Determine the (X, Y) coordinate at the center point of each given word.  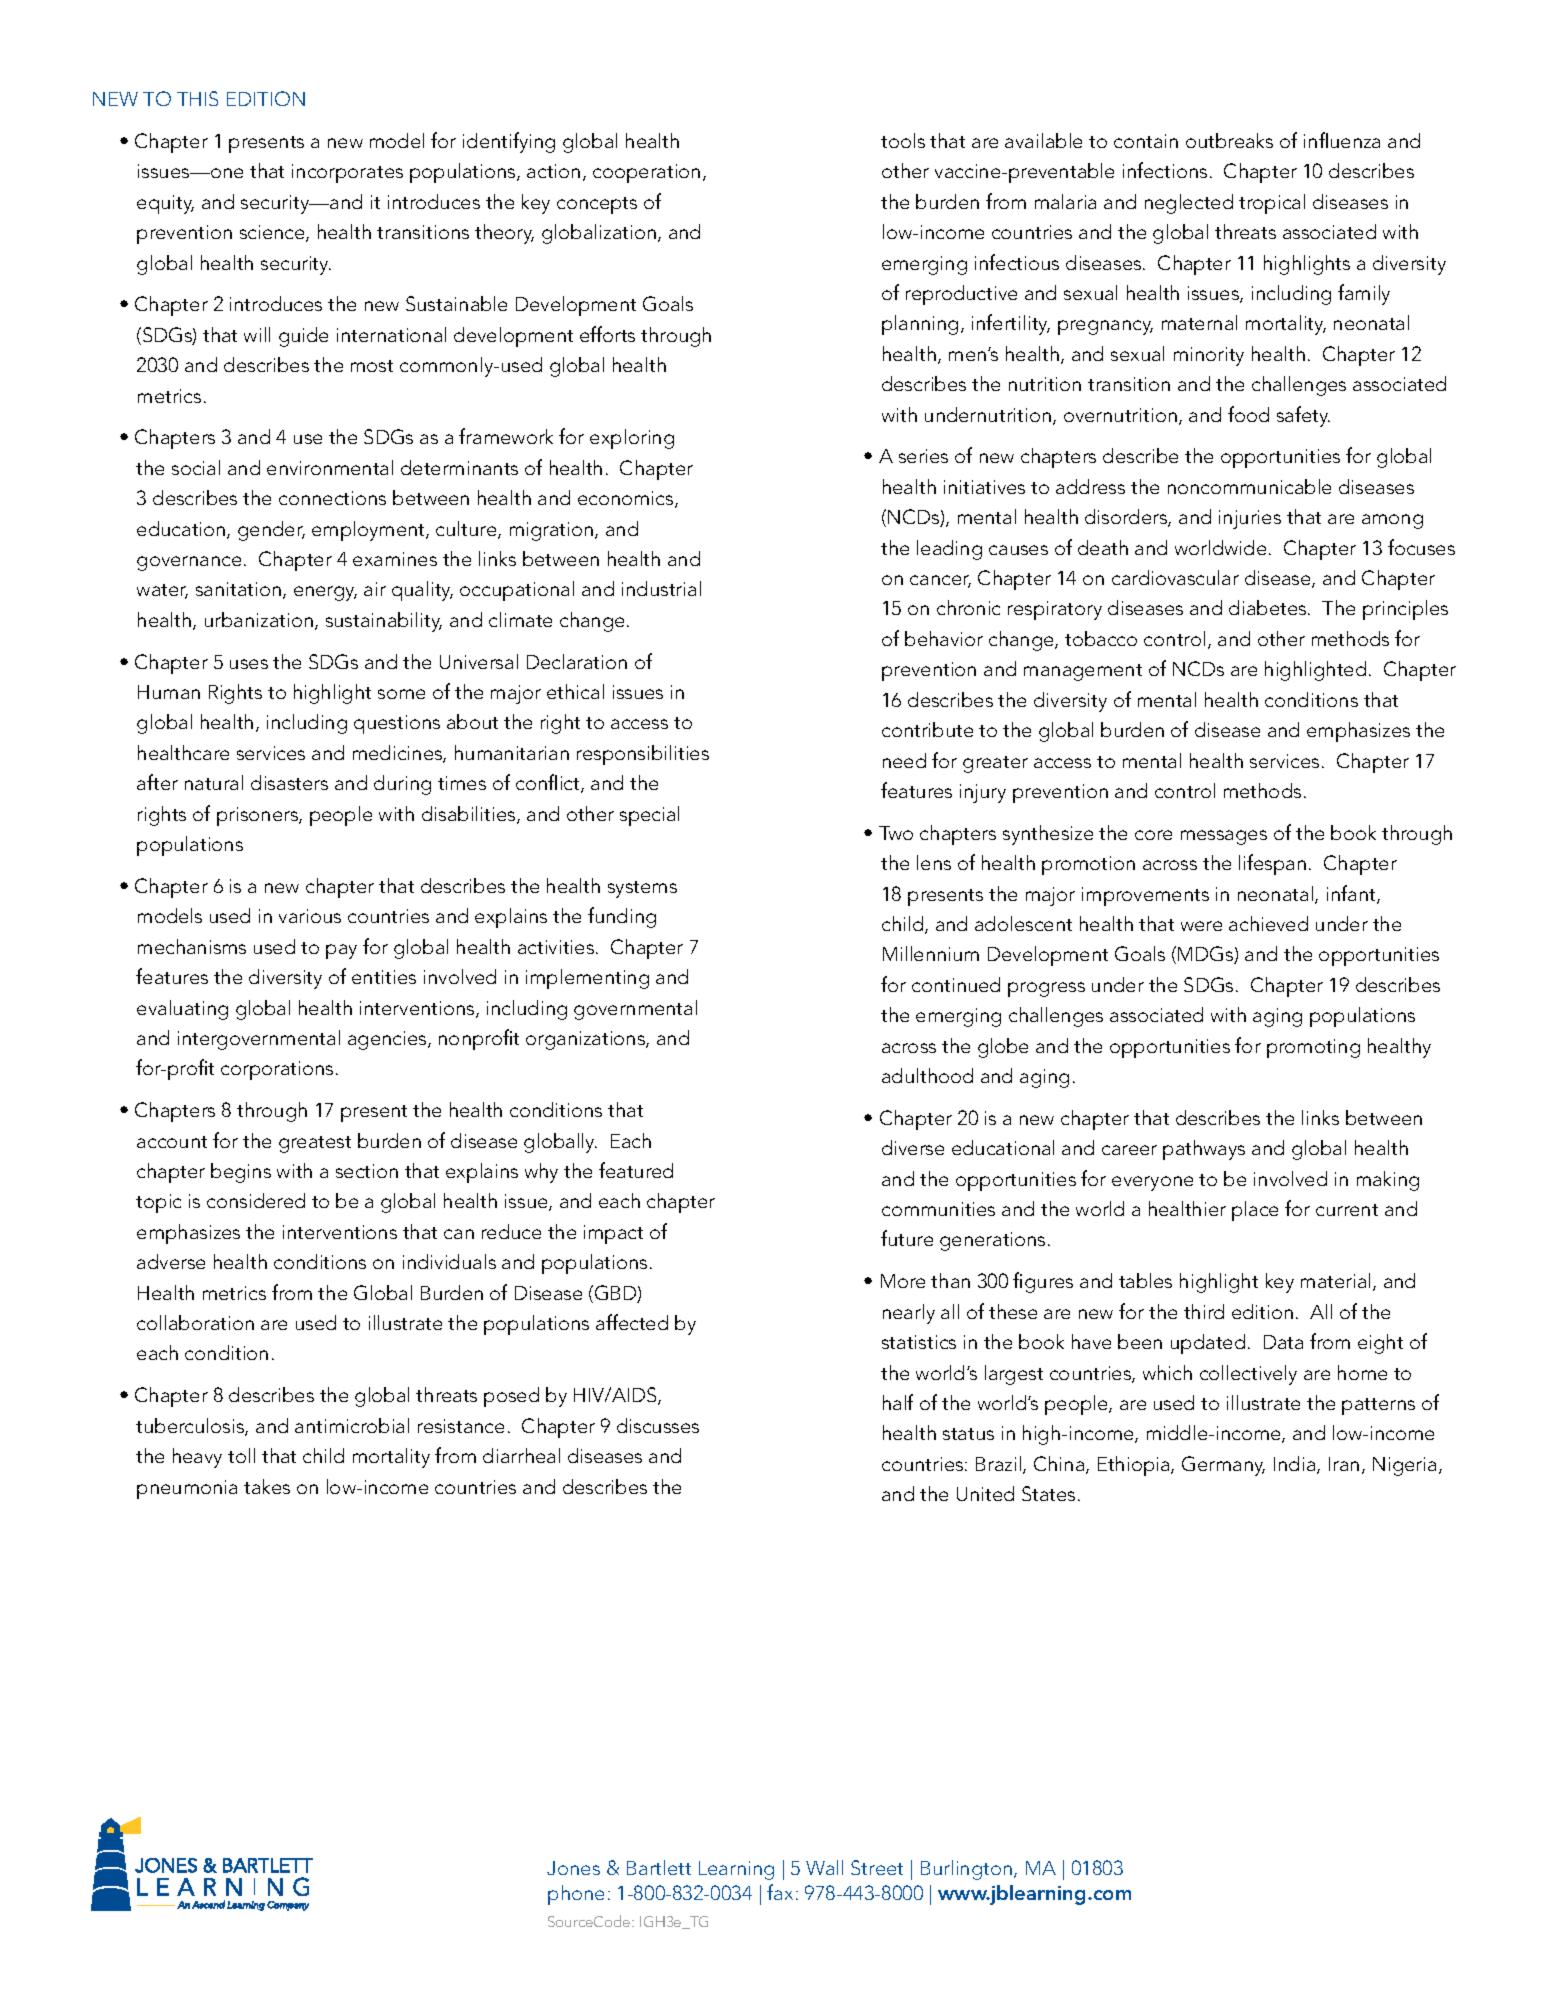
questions (397, 724)
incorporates (347, 173)
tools (903, 140)
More (903, 1281)
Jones (573, 1868)
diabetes (1269, 607)
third (1204, 1311)
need (904, 760)
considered (256, 1200)
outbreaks (1229, 140)
